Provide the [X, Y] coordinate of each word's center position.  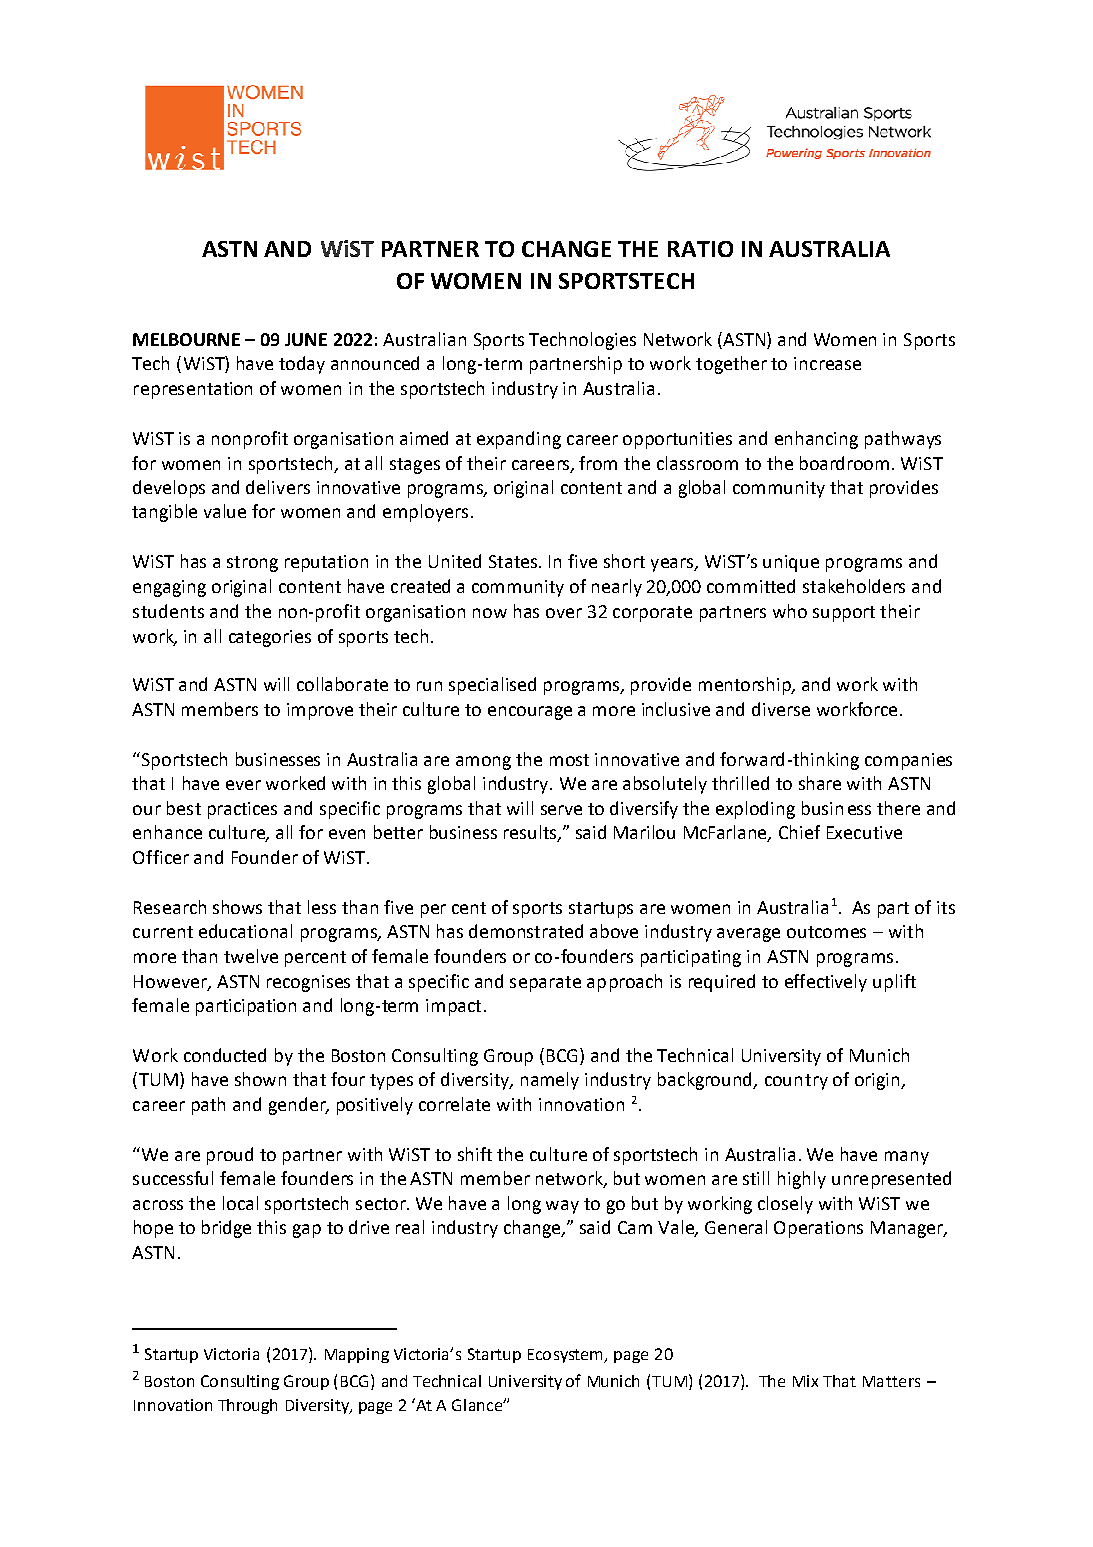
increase [827, 363]
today [302, 365]
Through [247, 1406]
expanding [519, 440]
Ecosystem [567, 1356]
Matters [891, 1381]
